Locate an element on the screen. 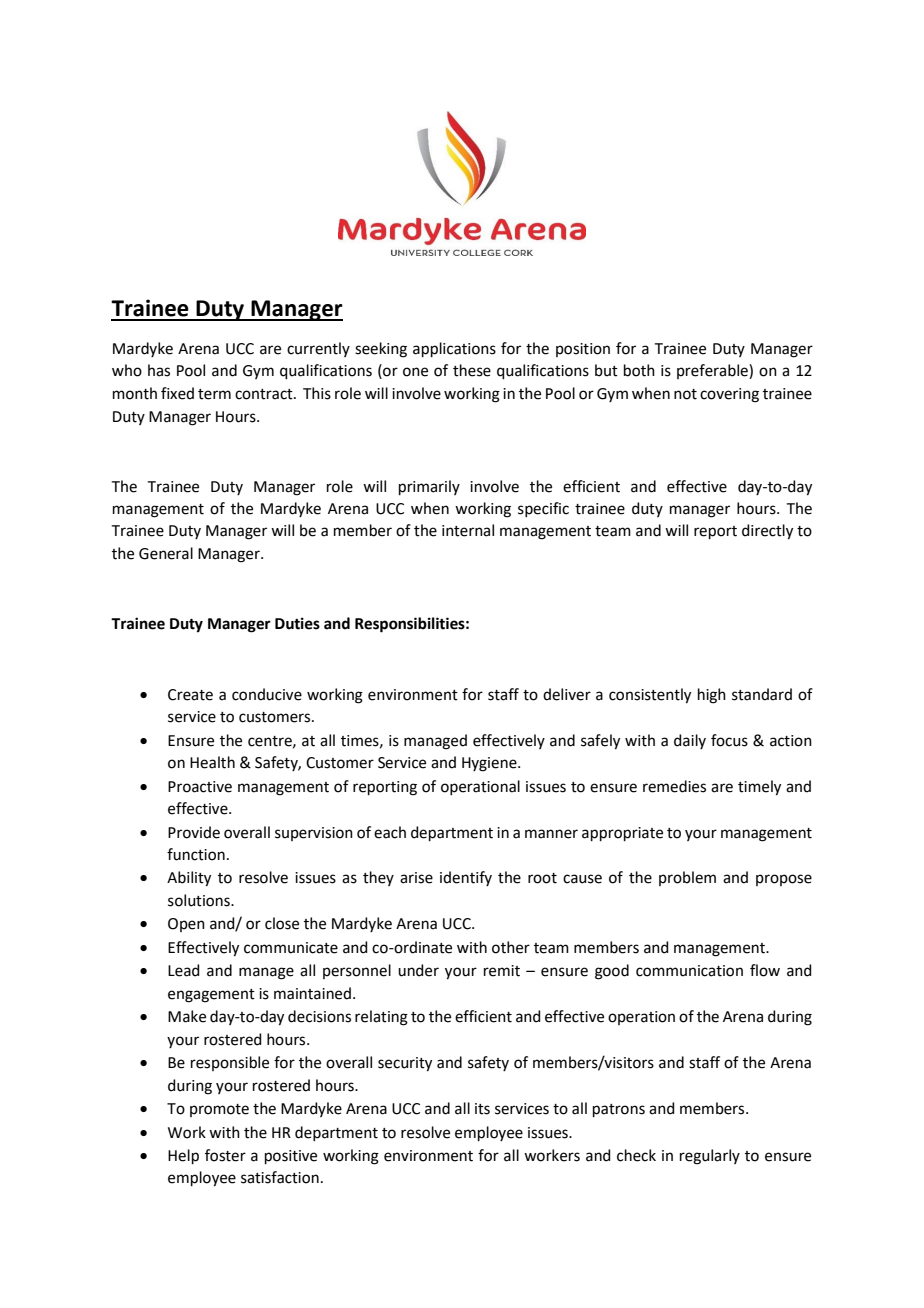 The width and height of the screenshot is (924, 1308). General is located at coordinates (166, 553).
